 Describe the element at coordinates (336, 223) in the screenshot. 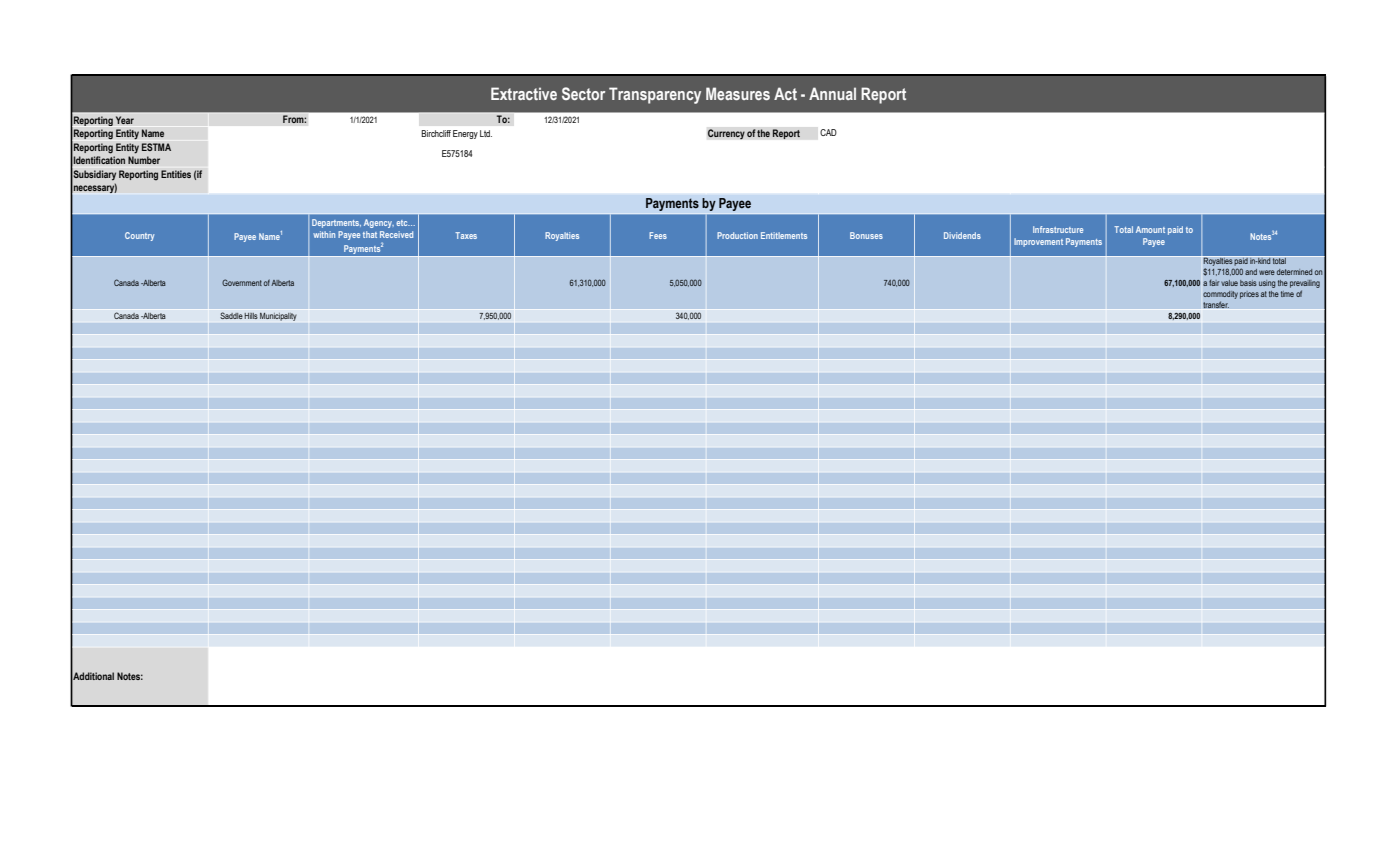

I see `Departments` at that location.
